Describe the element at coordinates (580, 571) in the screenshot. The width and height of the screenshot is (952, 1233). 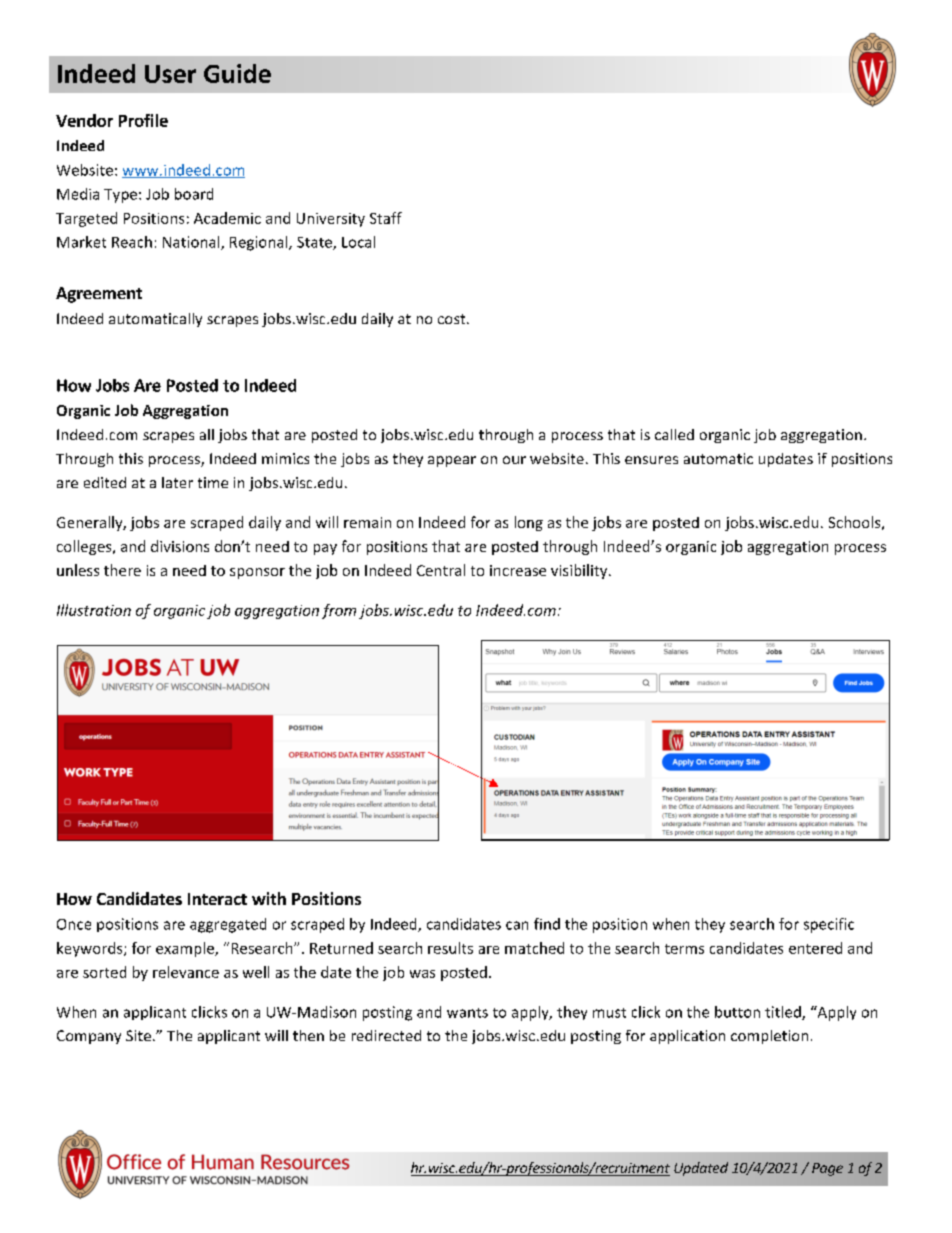
I see `visibility` at that location.
